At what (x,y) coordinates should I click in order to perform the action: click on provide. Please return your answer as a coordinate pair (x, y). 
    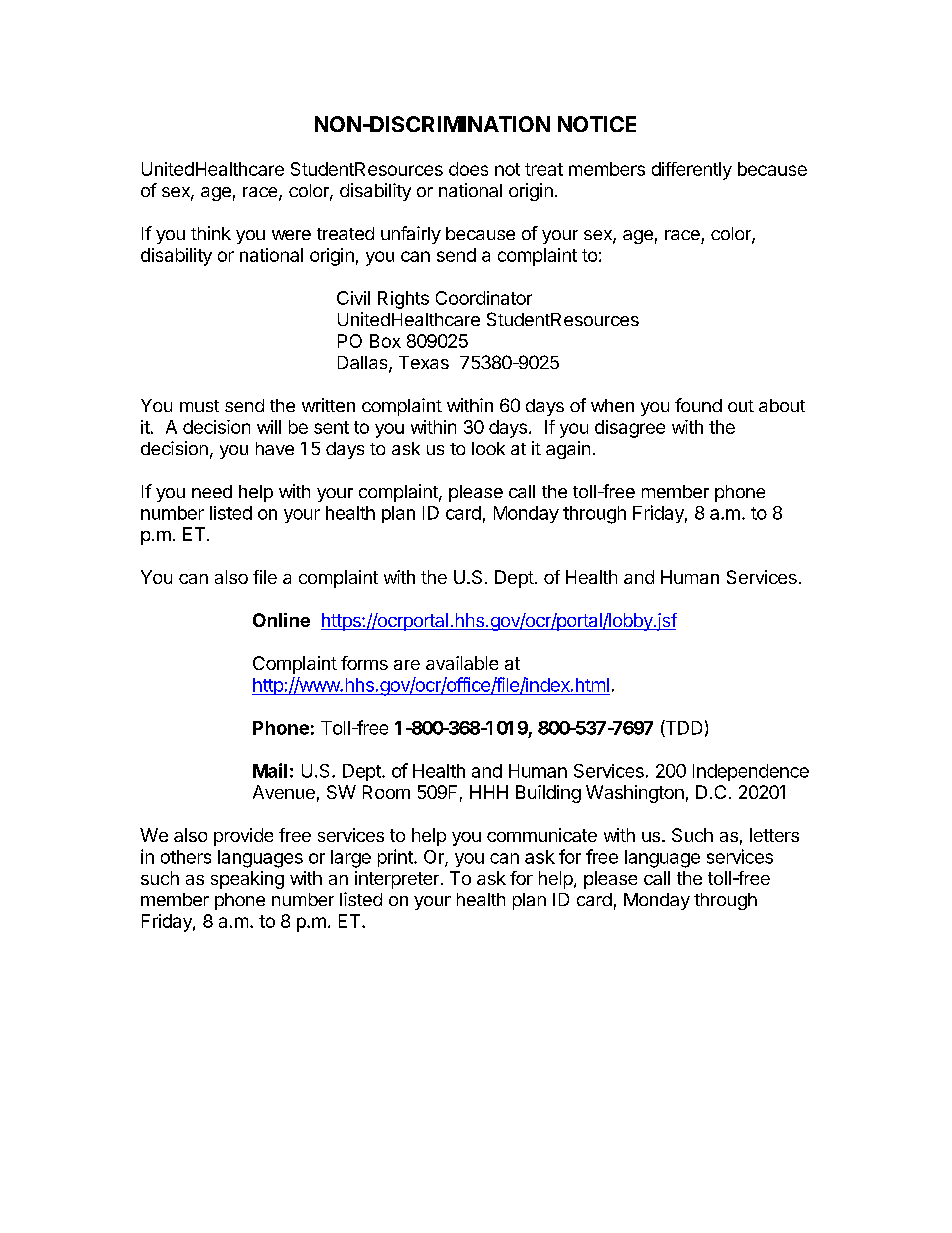
    Looking at the image, I should click on (243, 837).
